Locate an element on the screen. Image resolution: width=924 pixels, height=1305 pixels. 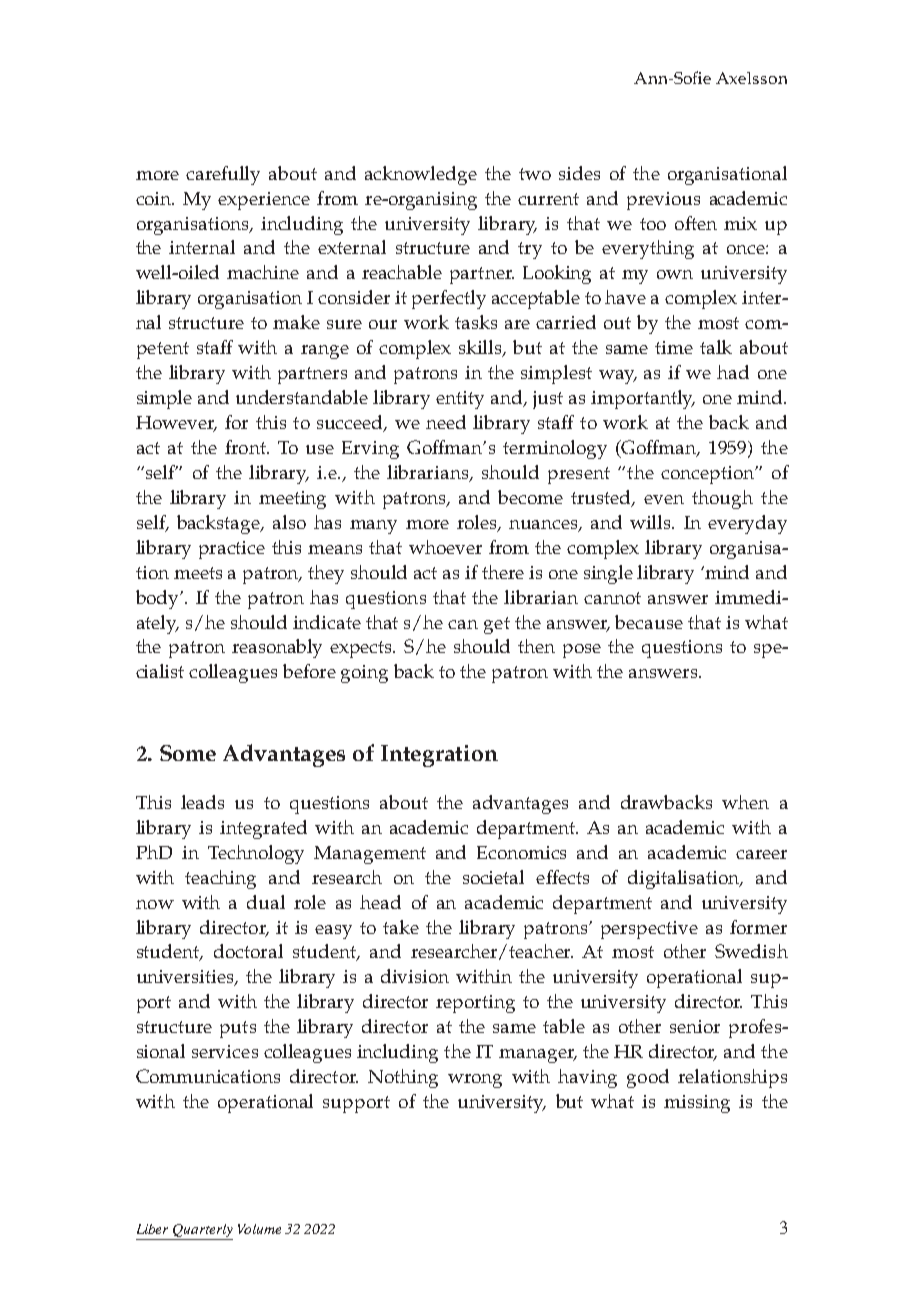
acknowledge is located at coordinates (421, 175).
